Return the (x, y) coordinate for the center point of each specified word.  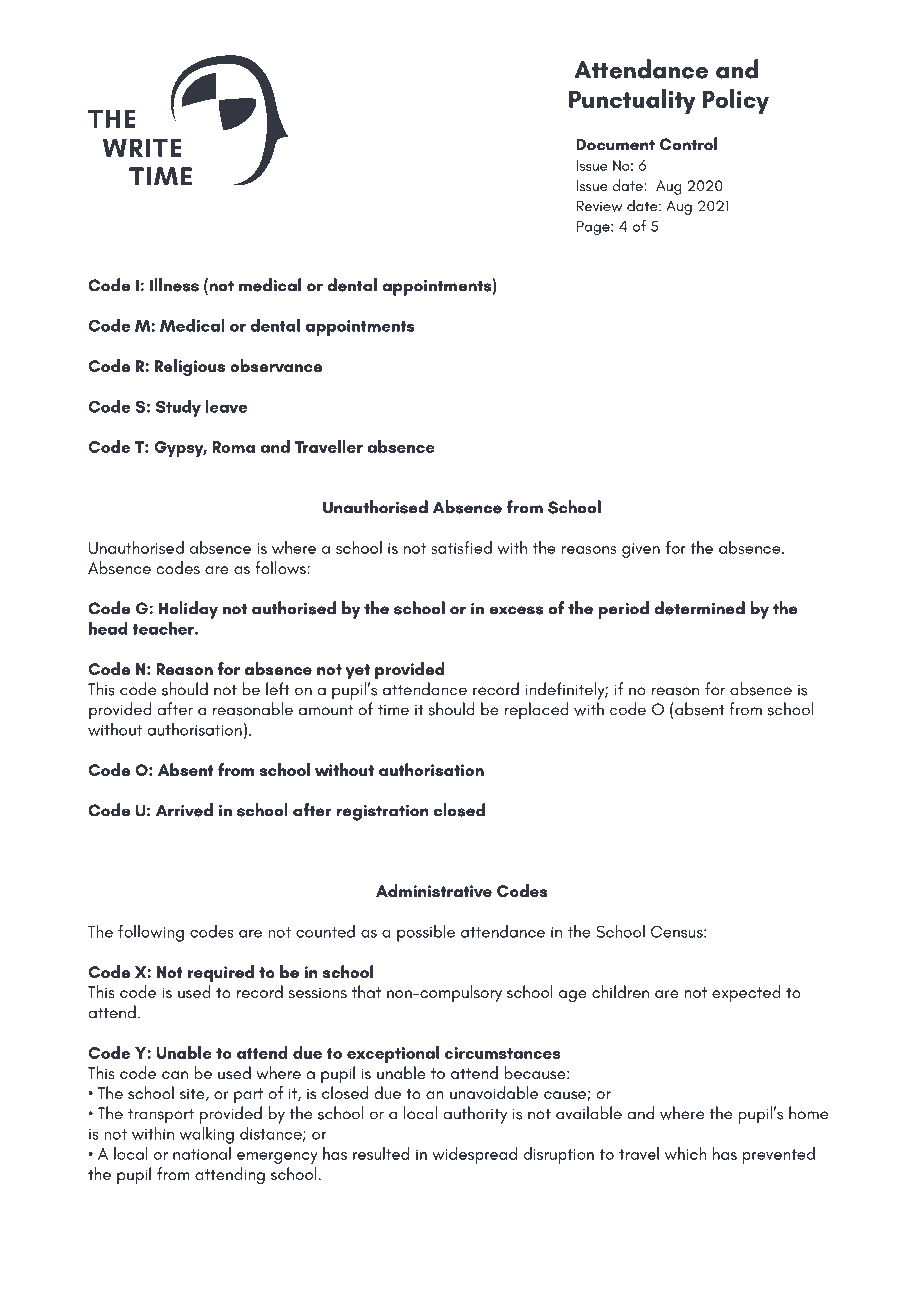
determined (699, 608)
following (151, 933)
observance (276, 365)
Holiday (188, 610)
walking (207, 1135)
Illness (174, 285)
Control (688, 144)
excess (516, 610)
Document (616, 144)
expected (746, 994)
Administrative (434, 890)
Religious (190, 368)
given (641, 550)
